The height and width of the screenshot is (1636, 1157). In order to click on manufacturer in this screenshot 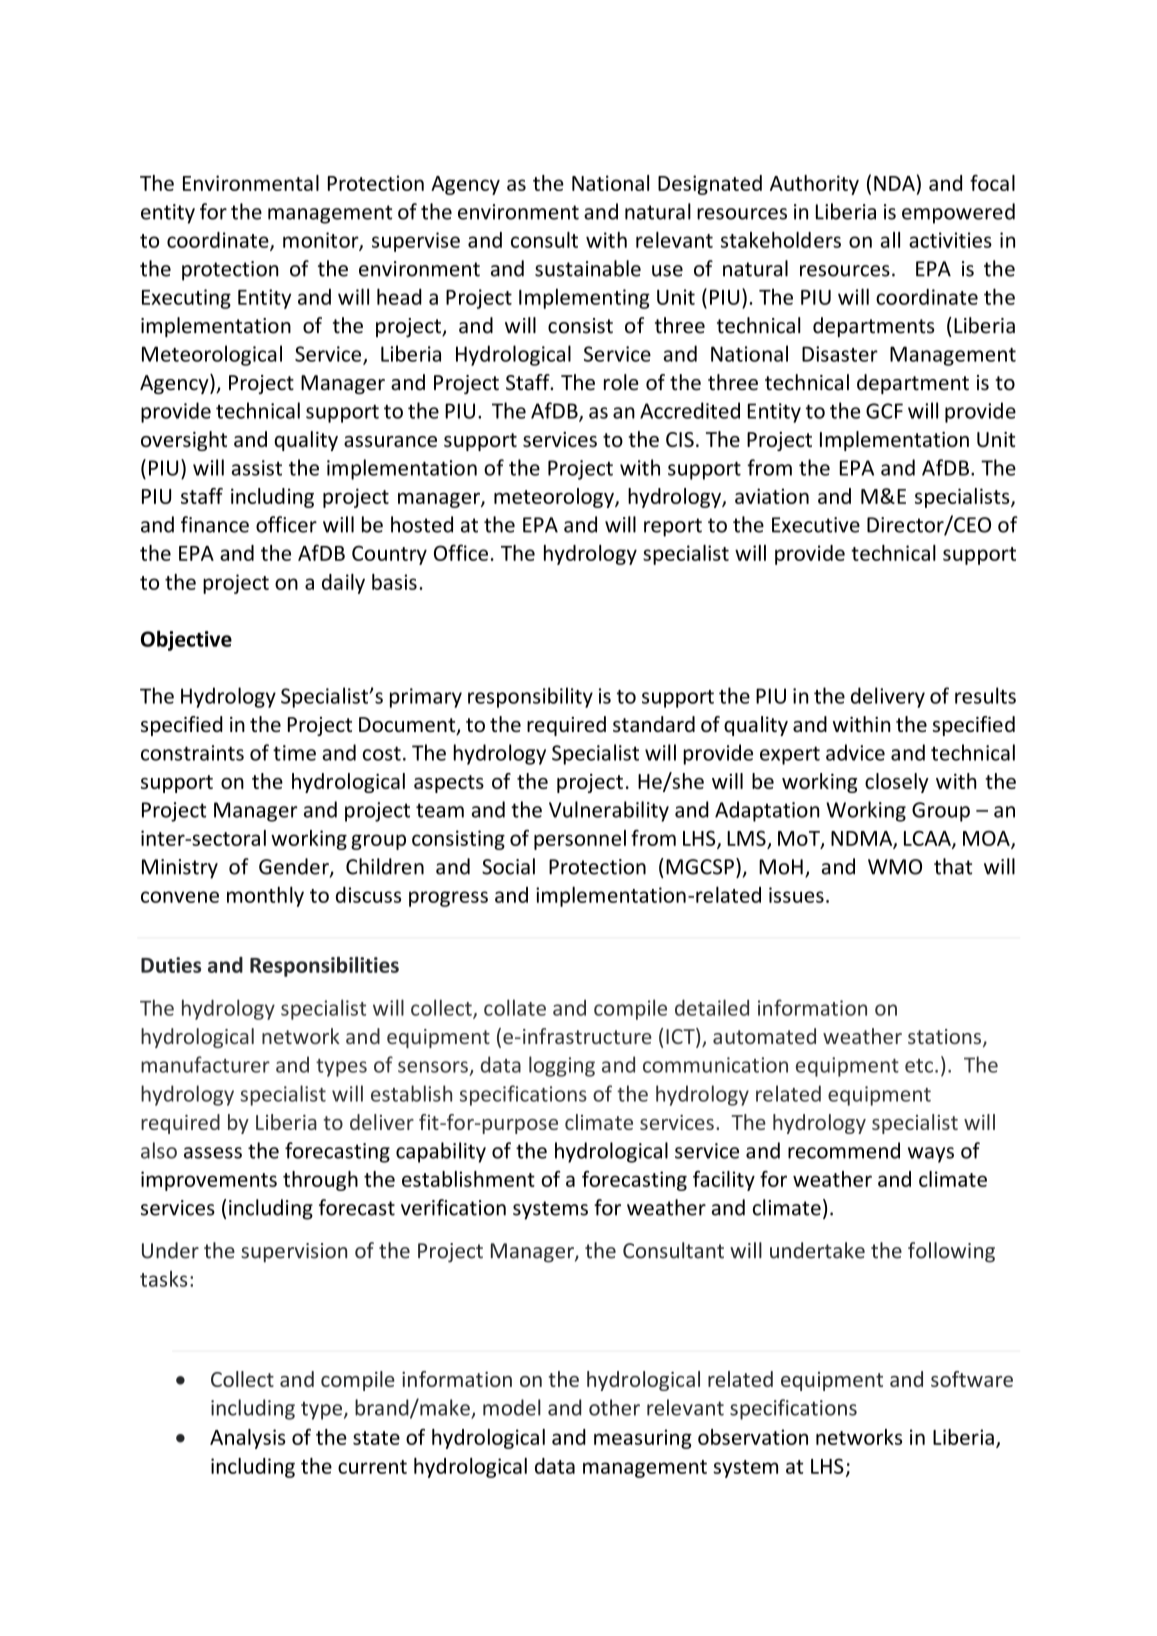, I will do `click(205, 1064)`.
